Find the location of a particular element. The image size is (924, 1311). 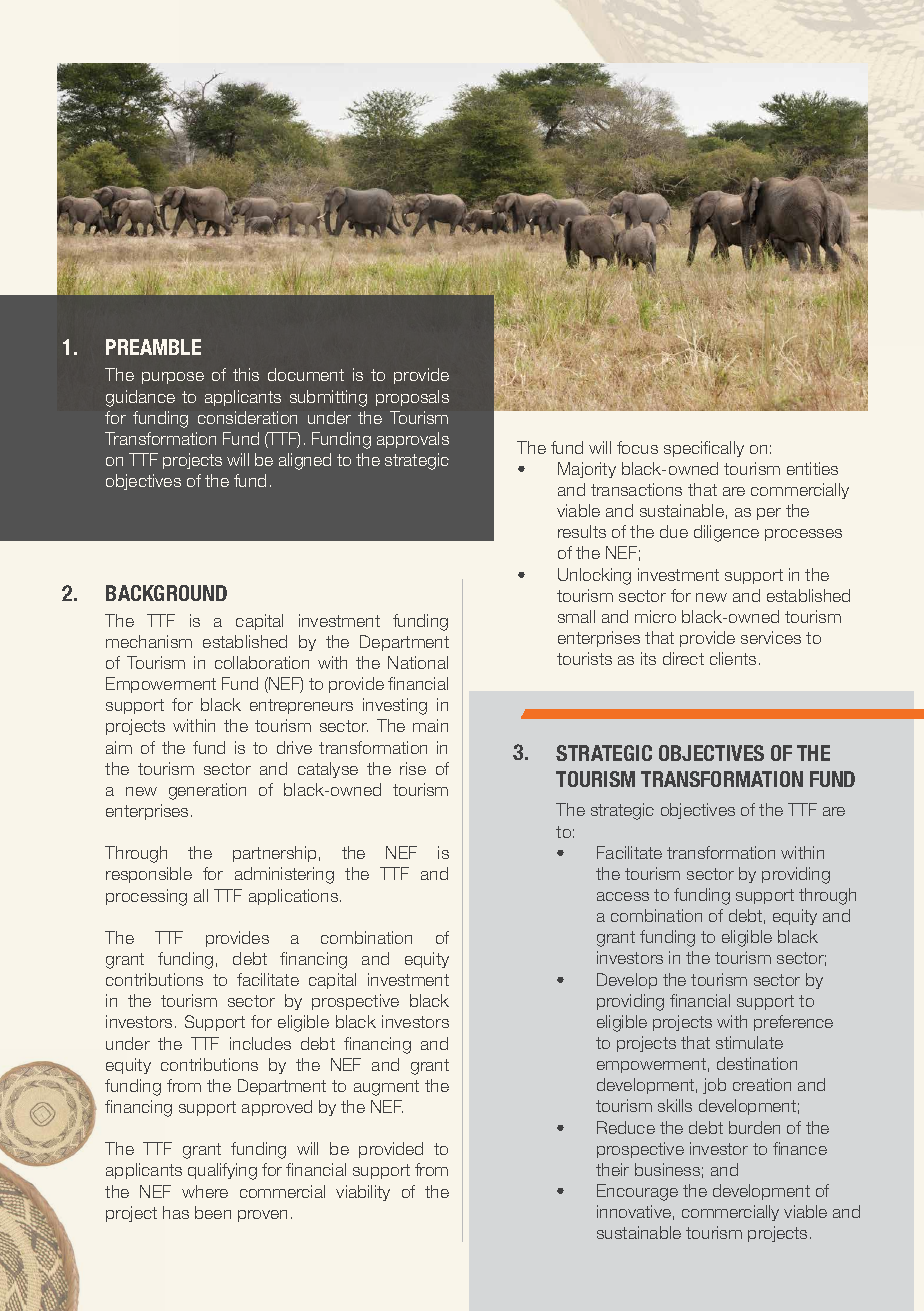

specifically is located at coordinates (704, 449).
